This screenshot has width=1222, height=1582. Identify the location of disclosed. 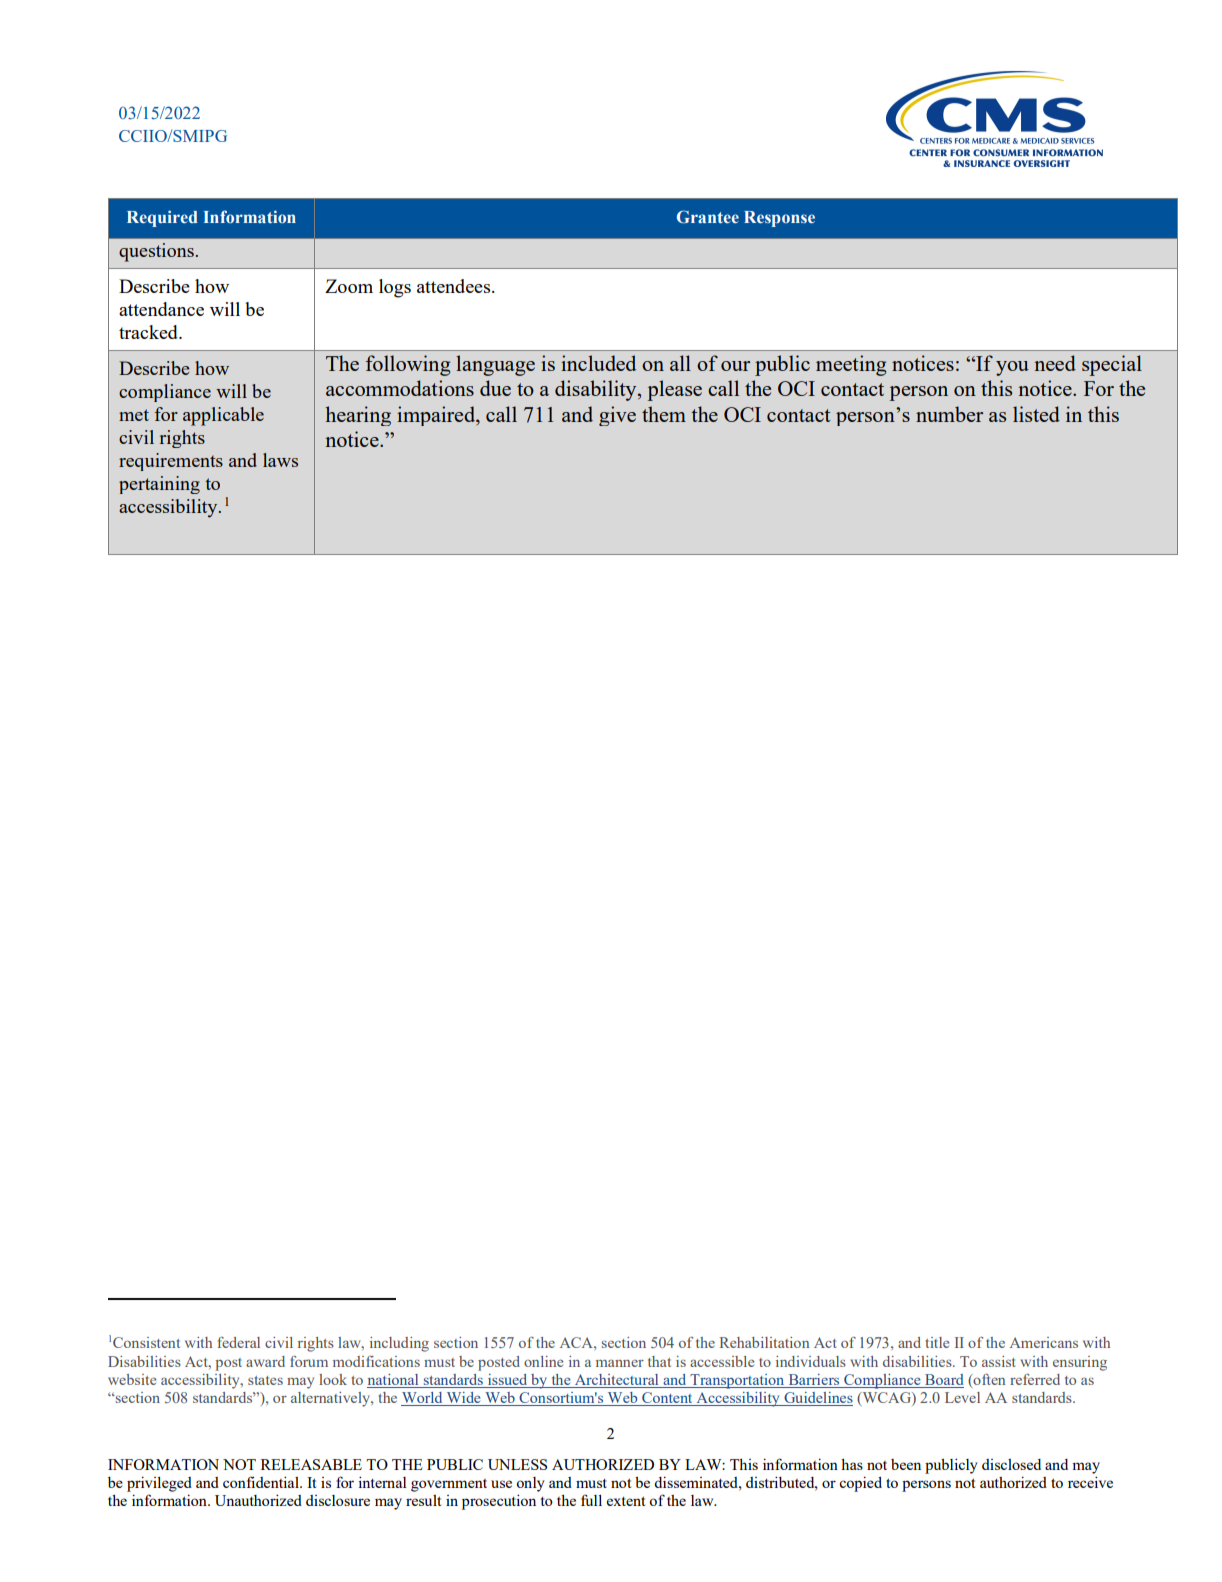
(1011, 1464).
